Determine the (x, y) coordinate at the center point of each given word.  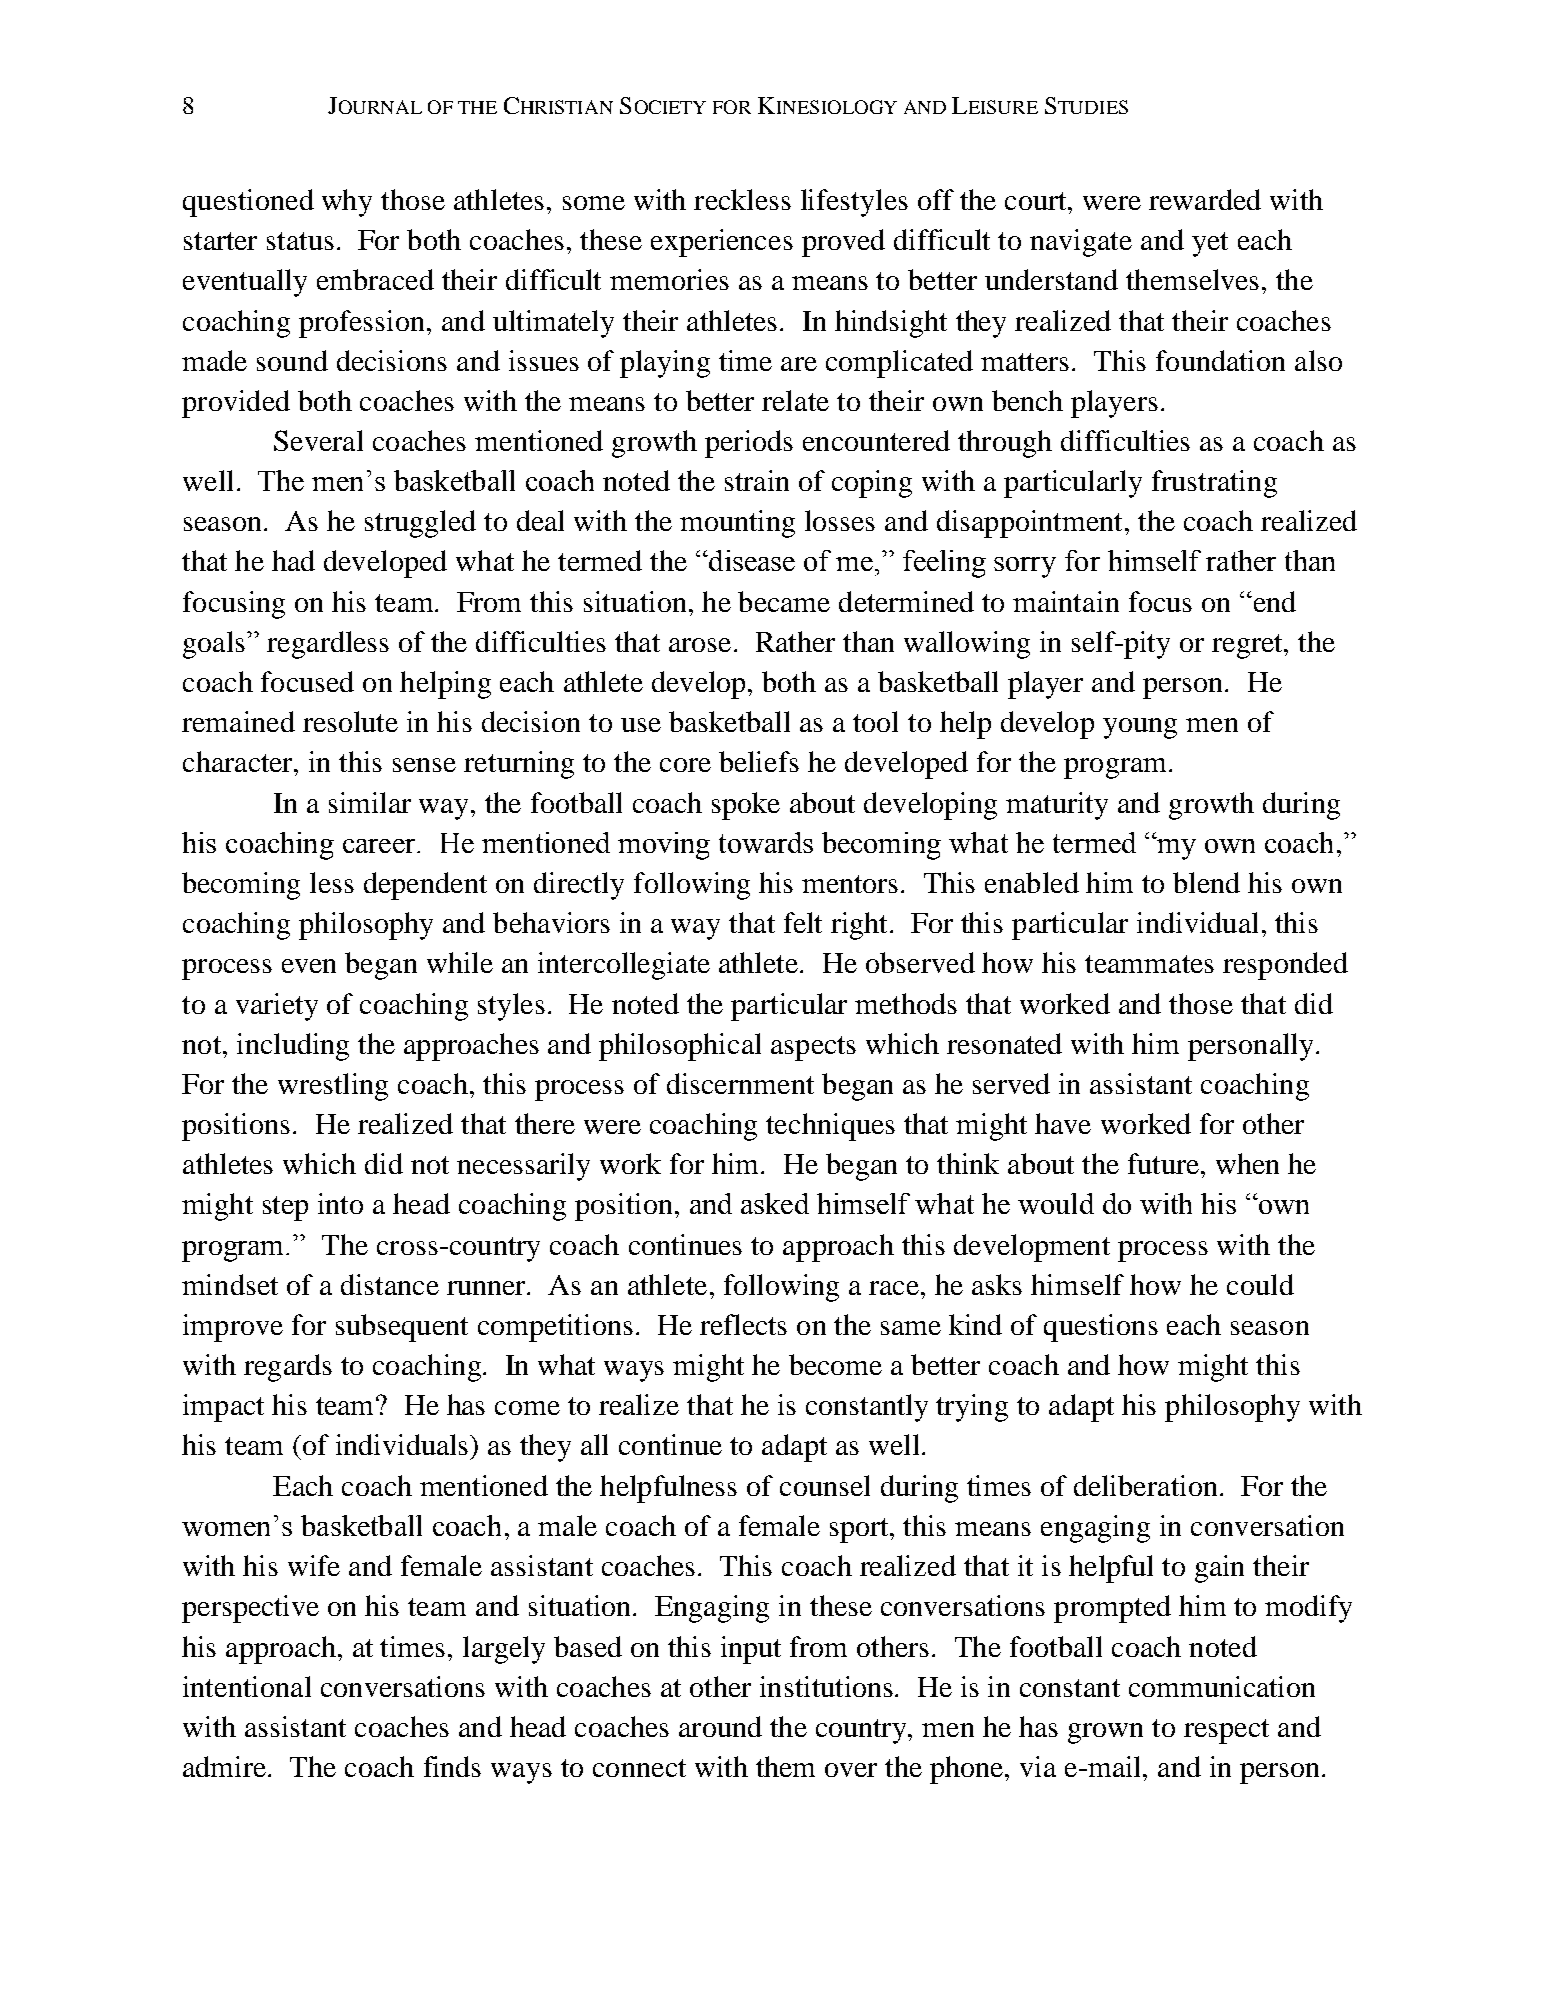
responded (1285, 966)
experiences (722, 243)
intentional (247, 1686)
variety (277, 1007)
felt (803, 922)
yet (1210, 244)
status (300, 241)
